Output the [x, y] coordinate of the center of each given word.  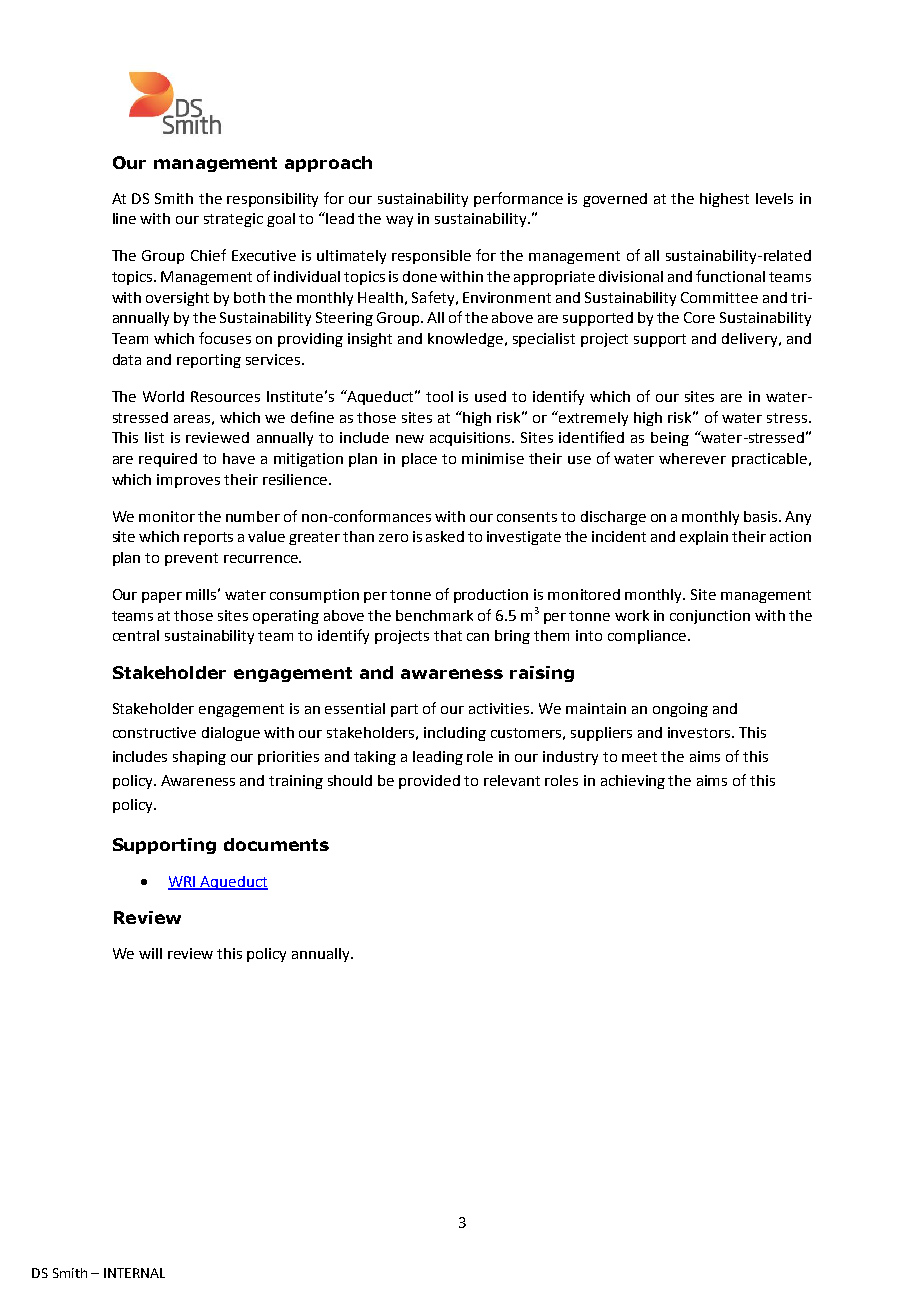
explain [704, 538]
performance [518, 199]
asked [445, 536]
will [150, 953]
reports [208, 538]
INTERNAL [134, 1273]
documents [276, 844]
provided [429, 782]
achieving [633, 782]
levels [774, 198]
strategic [233, 220]
